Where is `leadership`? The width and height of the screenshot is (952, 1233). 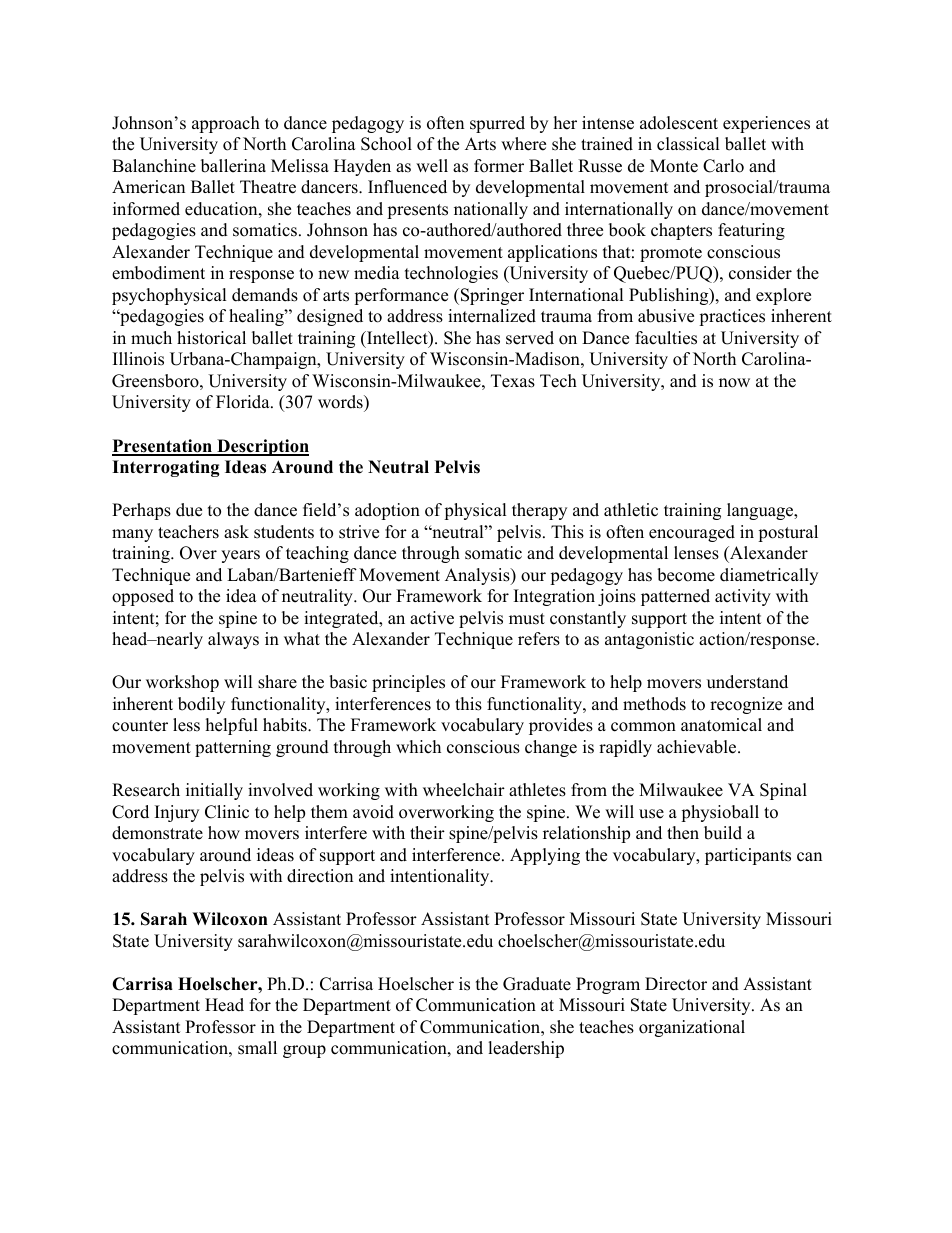 leadership is located at coordinates (526, 1049).
